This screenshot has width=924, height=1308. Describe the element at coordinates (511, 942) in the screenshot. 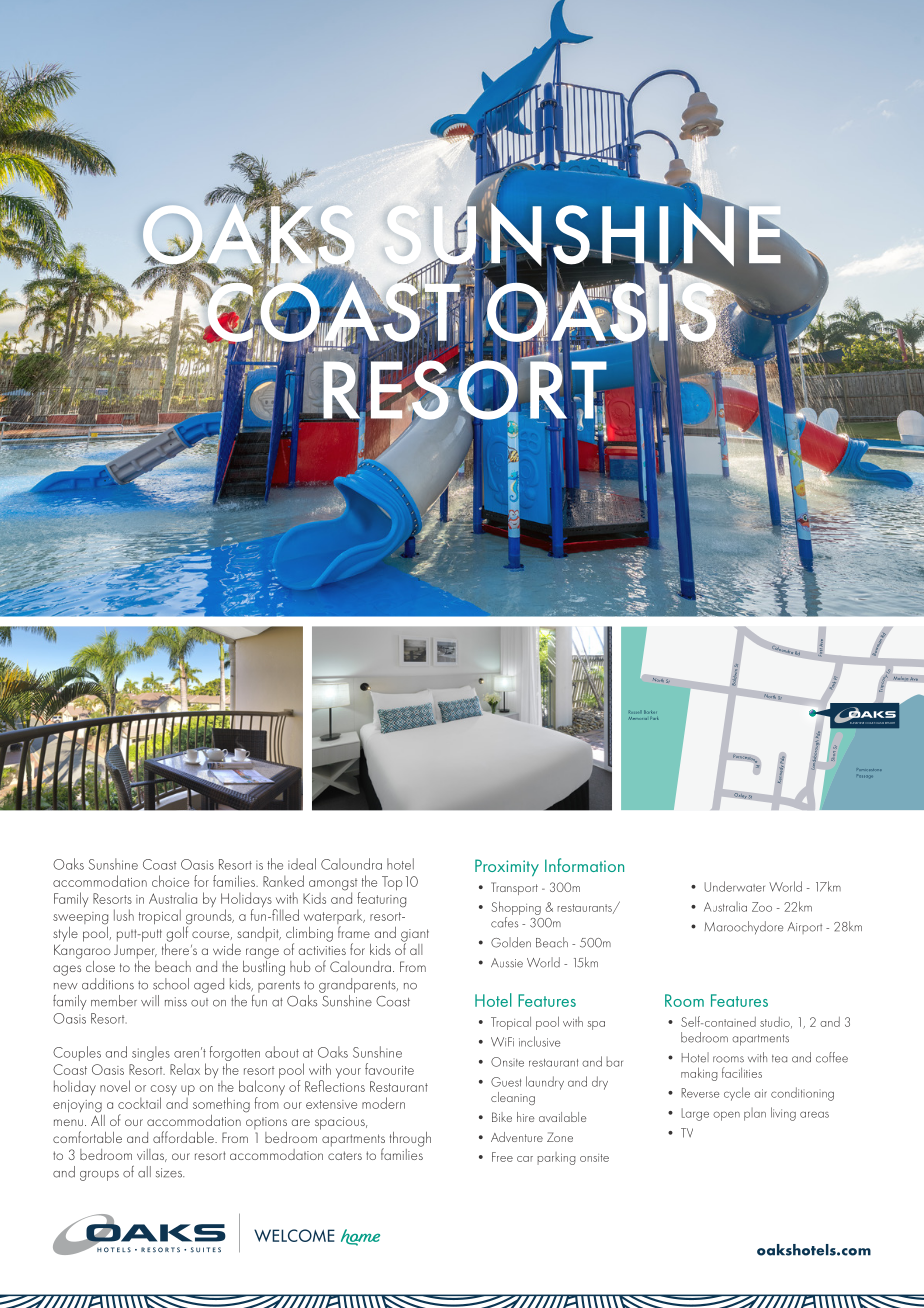

I see `Golden` at that location.
